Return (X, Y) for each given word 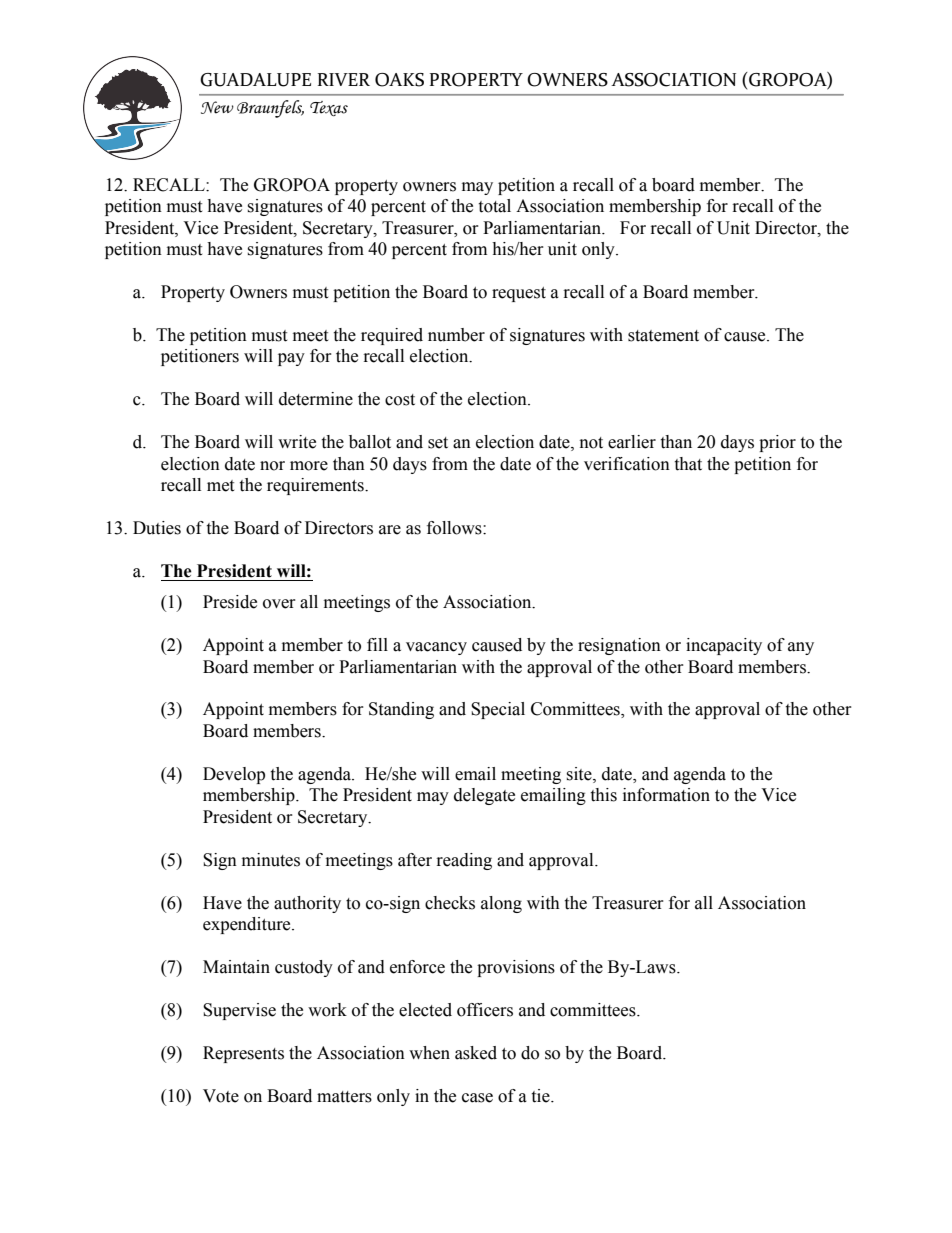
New (217, 107)
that (688, 464)
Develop (234, 775)
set (438, 443)
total (494, 206)
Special (498, 710)
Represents (243, 1054)
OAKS (399, 80)
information (666, 795)
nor (272, 466)
